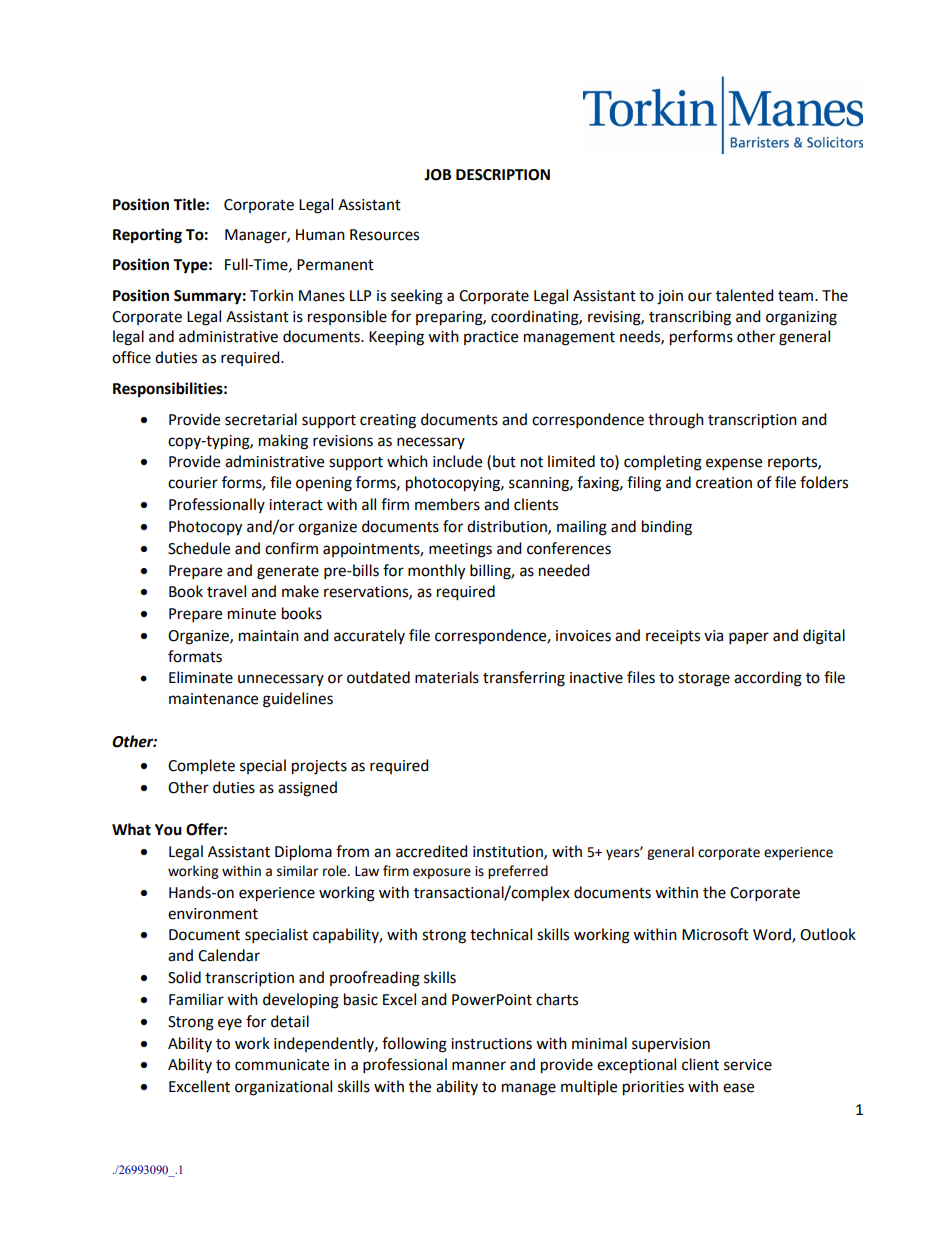 The width and height of the page is (952, 1233). Describe the element at coordinates (230, 1024) in the page. I see `eye` at that location.
